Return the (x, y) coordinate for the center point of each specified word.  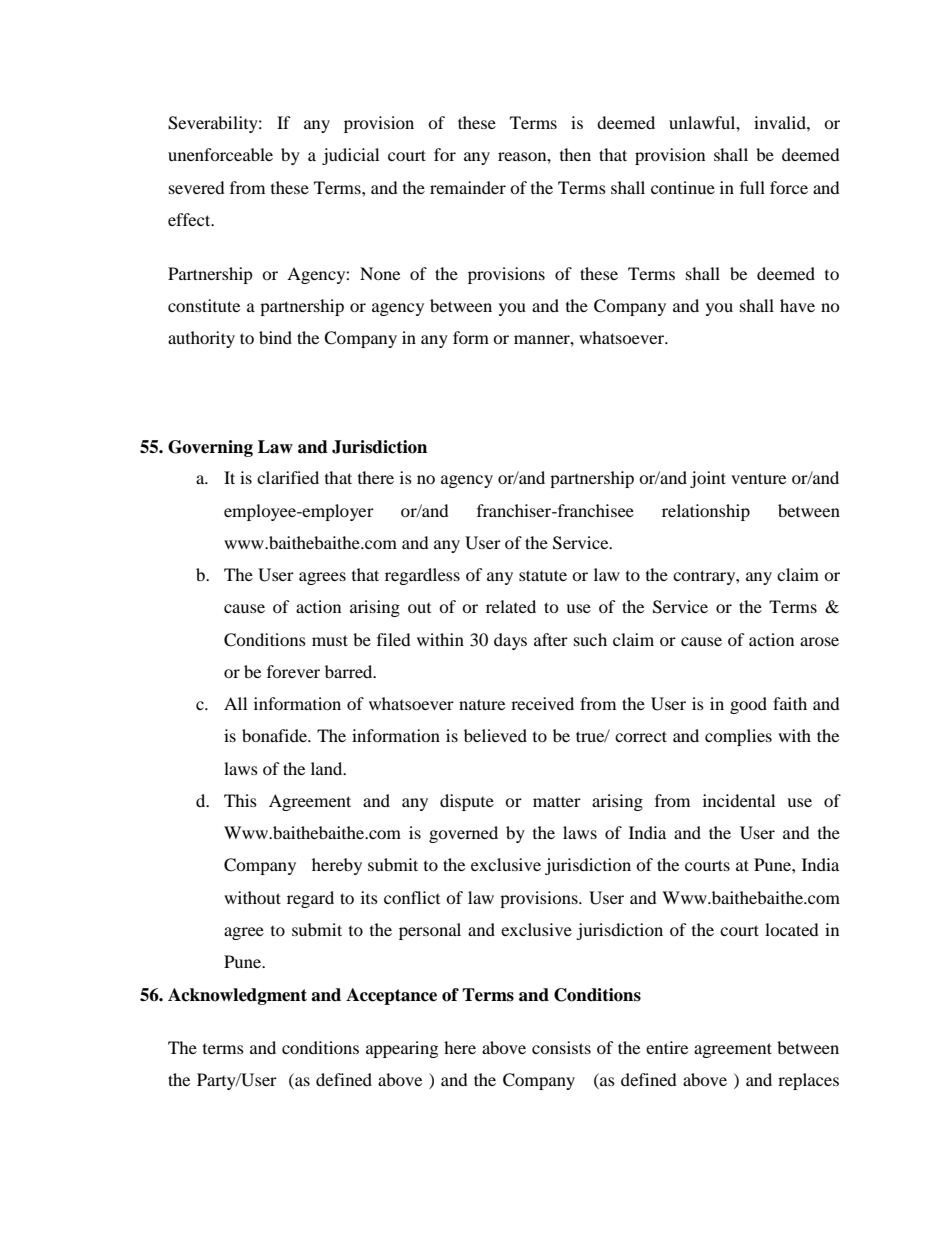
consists (561, 1047)
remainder (468, 187)
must (330, 640)
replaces (808, 1081)
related (511, 606)
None (380, 273)
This (240, 800)
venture (758, 478)
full (752, 187)
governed (463, 834)
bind (275, 337)
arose (819, 641)
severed (197, 187)
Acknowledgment (237, 996)
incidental (739, 800)
